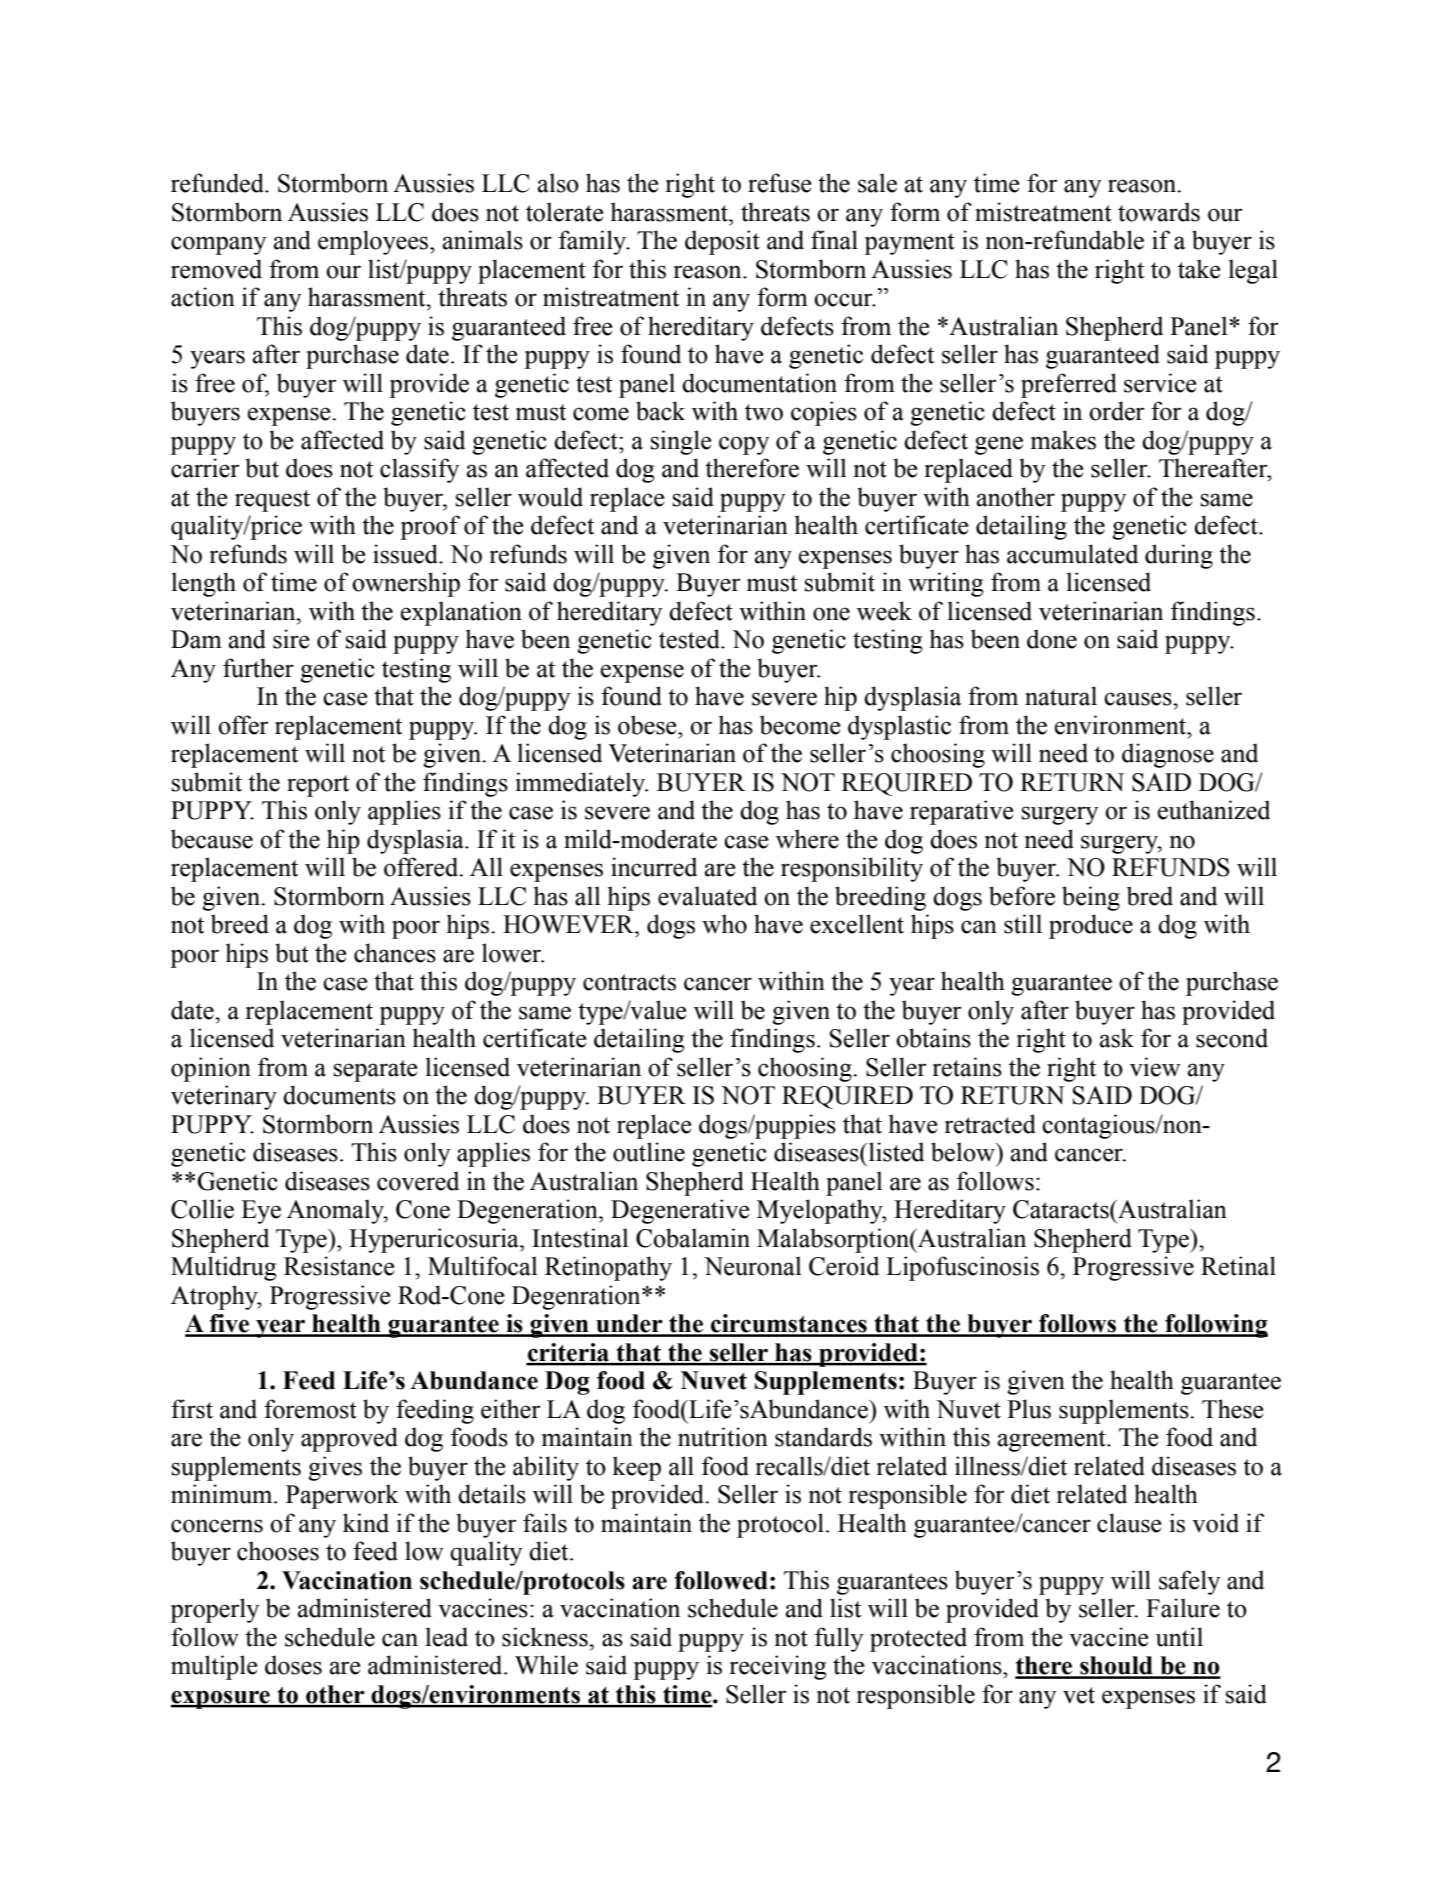  What do you see at coordinates (1179, 556) in the screenshot?
I see `during` at bounding box center [1179, 556].
